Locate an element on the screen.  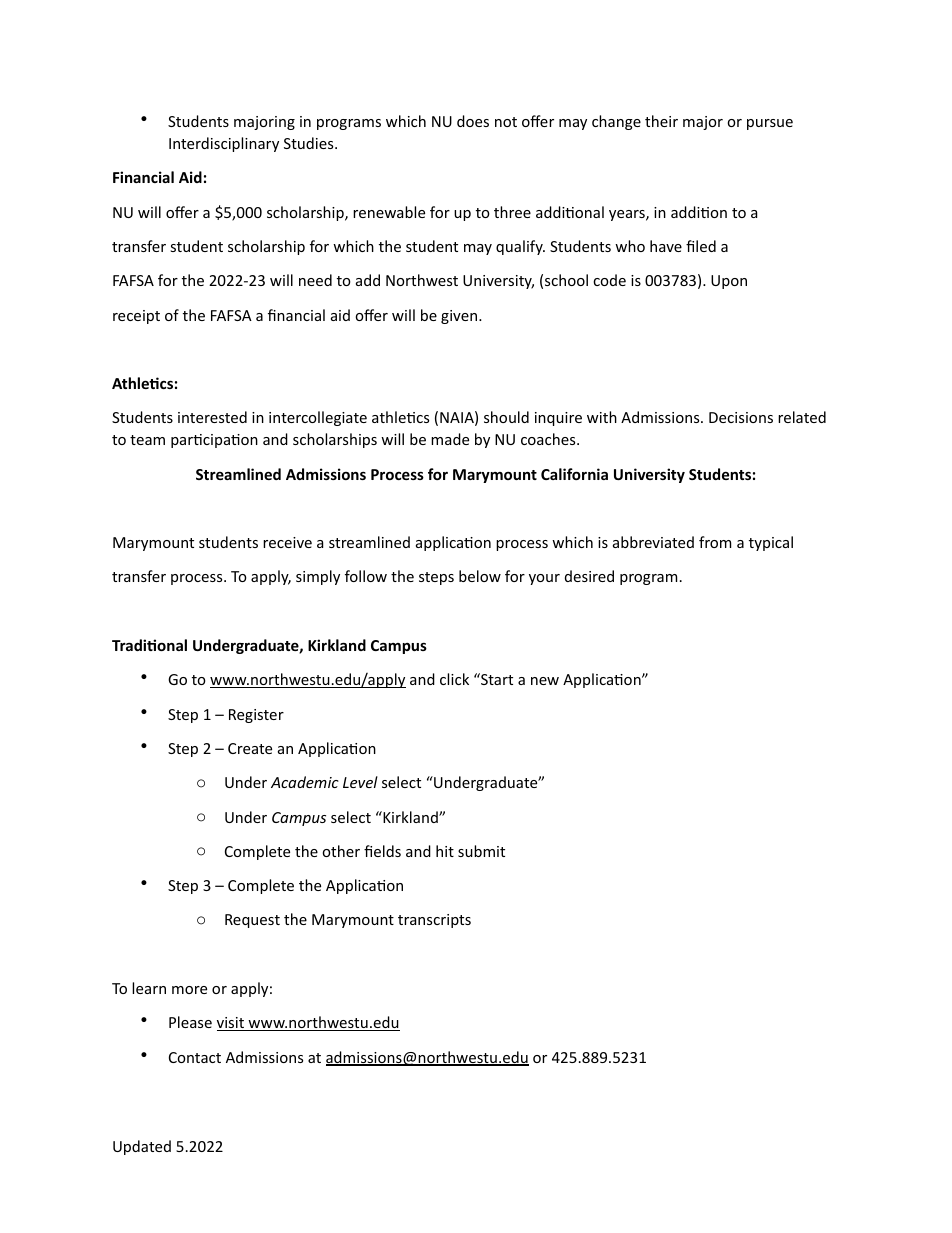
Decisions is located at coordinates (741, 417).
